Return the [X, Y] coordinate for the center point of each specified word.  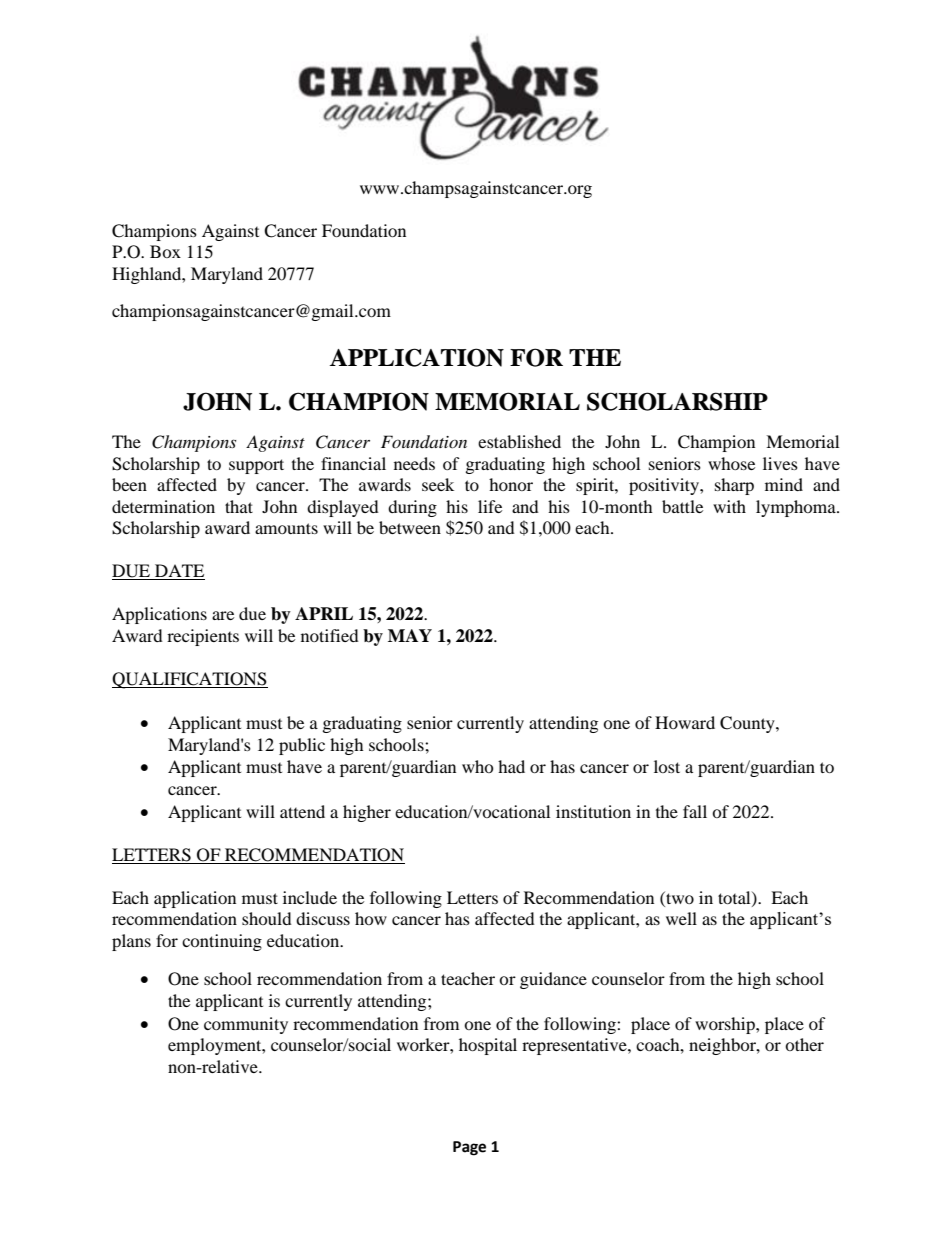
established [519, 441]
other [804, 1044]
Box [165, 251]
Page [469, 1148]
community [246, 1025]
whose [731, 463]
